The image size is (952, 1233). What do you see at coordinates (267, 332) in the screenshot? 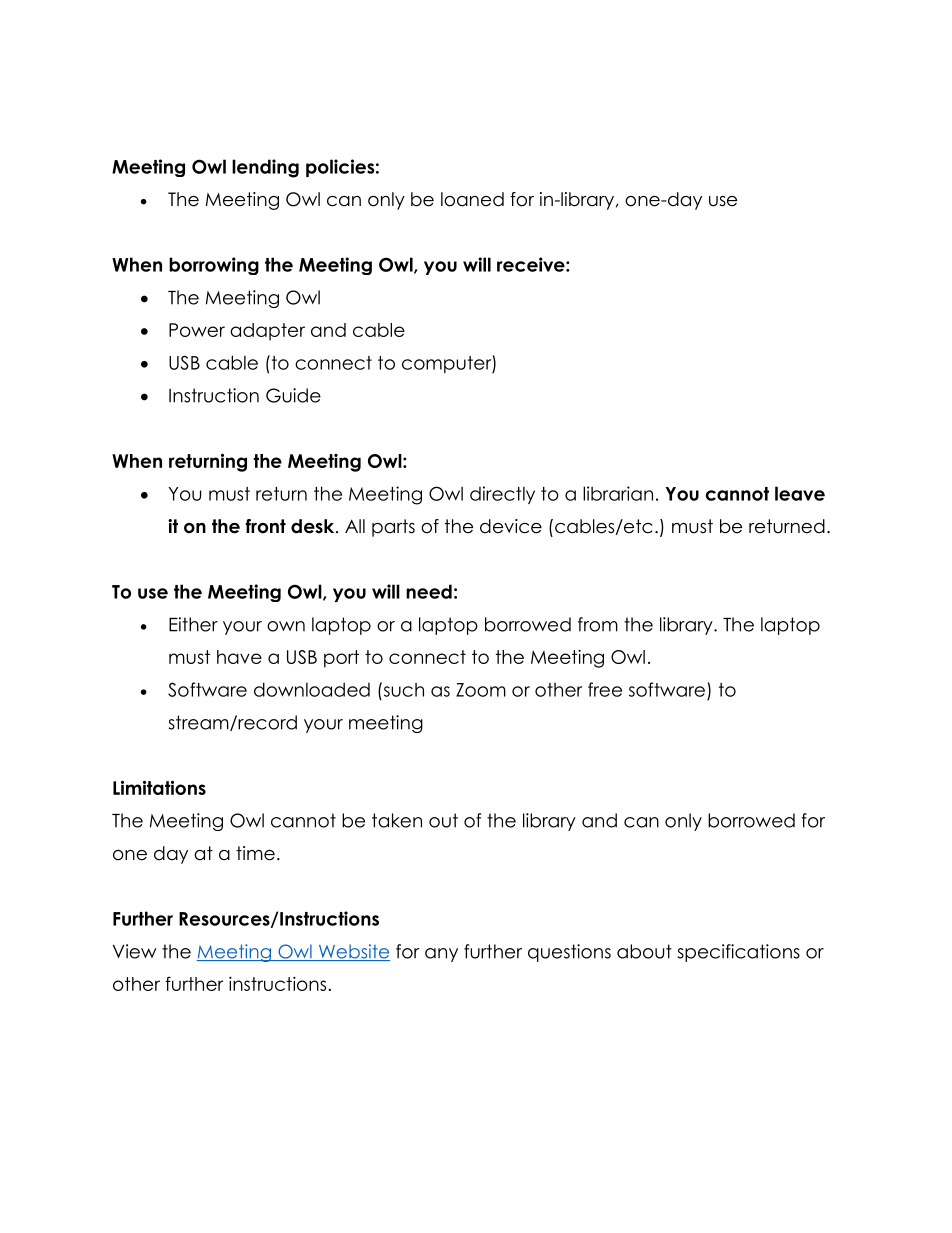
I see `adapter` at bounding box center [267, 332].
